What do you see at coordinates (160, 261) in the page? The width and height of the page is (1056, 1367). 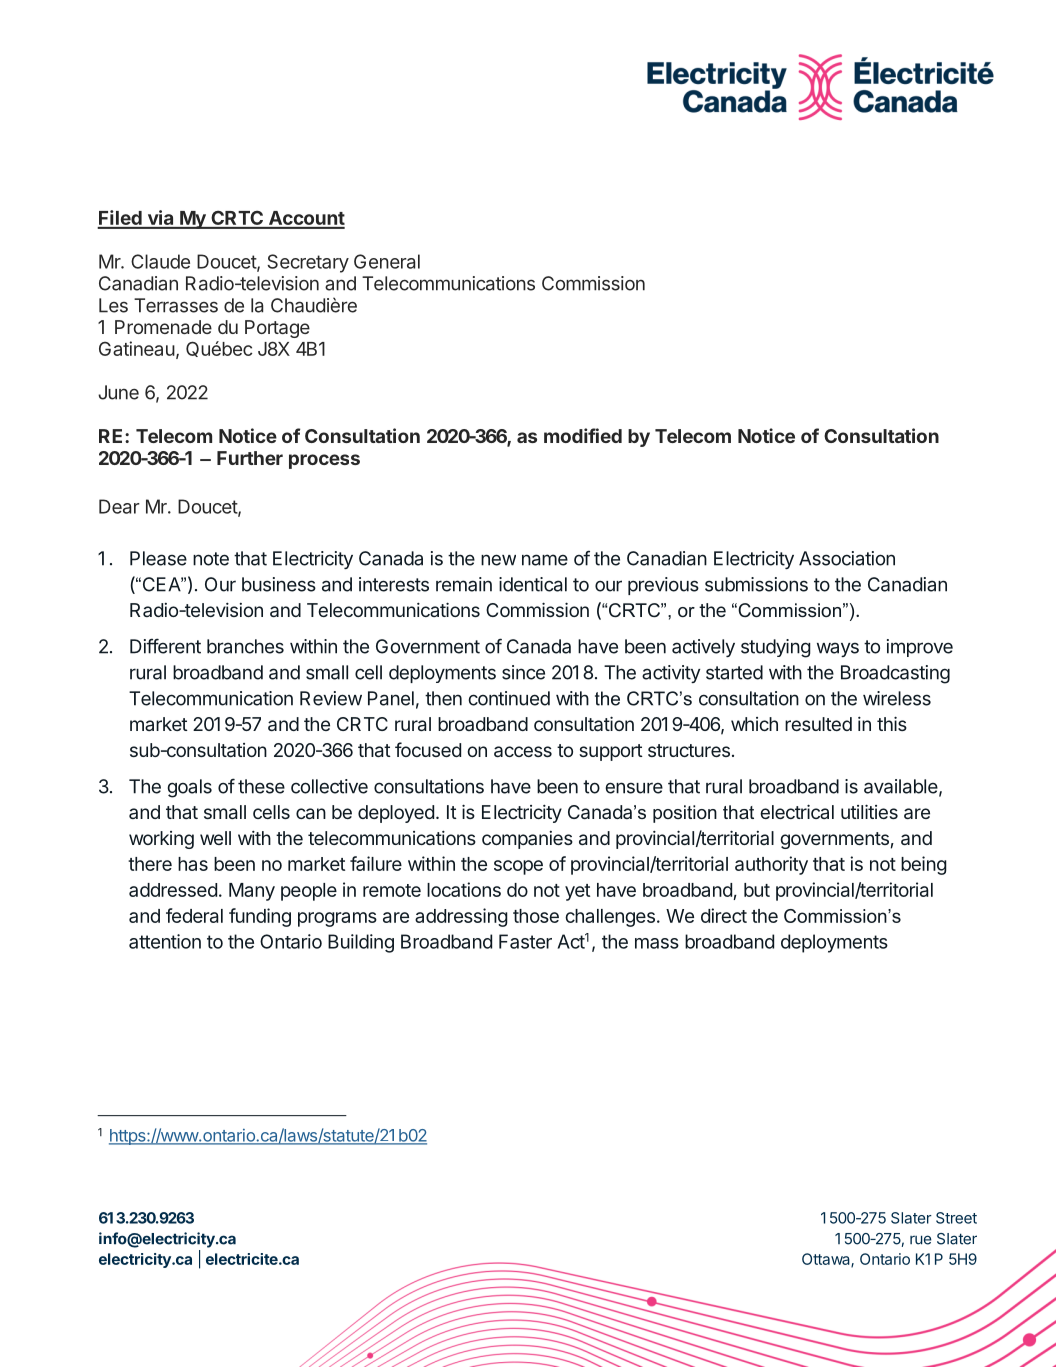 I see `Claude` at bounding box center [160, 261].
